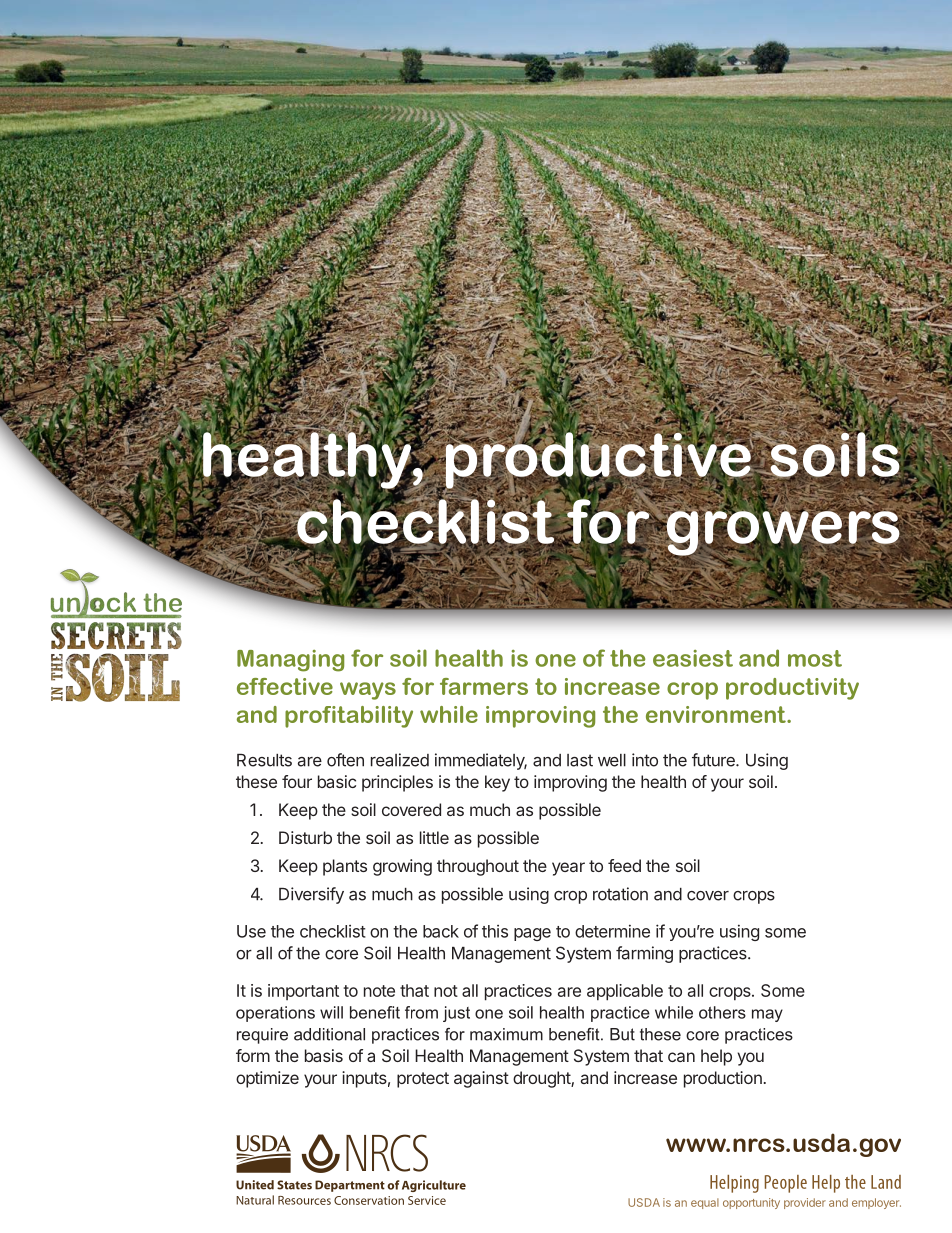  What do you see at coordinates (434, 1186) in the screenshot?
I see `Agriculture` at bounding box center [434, 1186].
